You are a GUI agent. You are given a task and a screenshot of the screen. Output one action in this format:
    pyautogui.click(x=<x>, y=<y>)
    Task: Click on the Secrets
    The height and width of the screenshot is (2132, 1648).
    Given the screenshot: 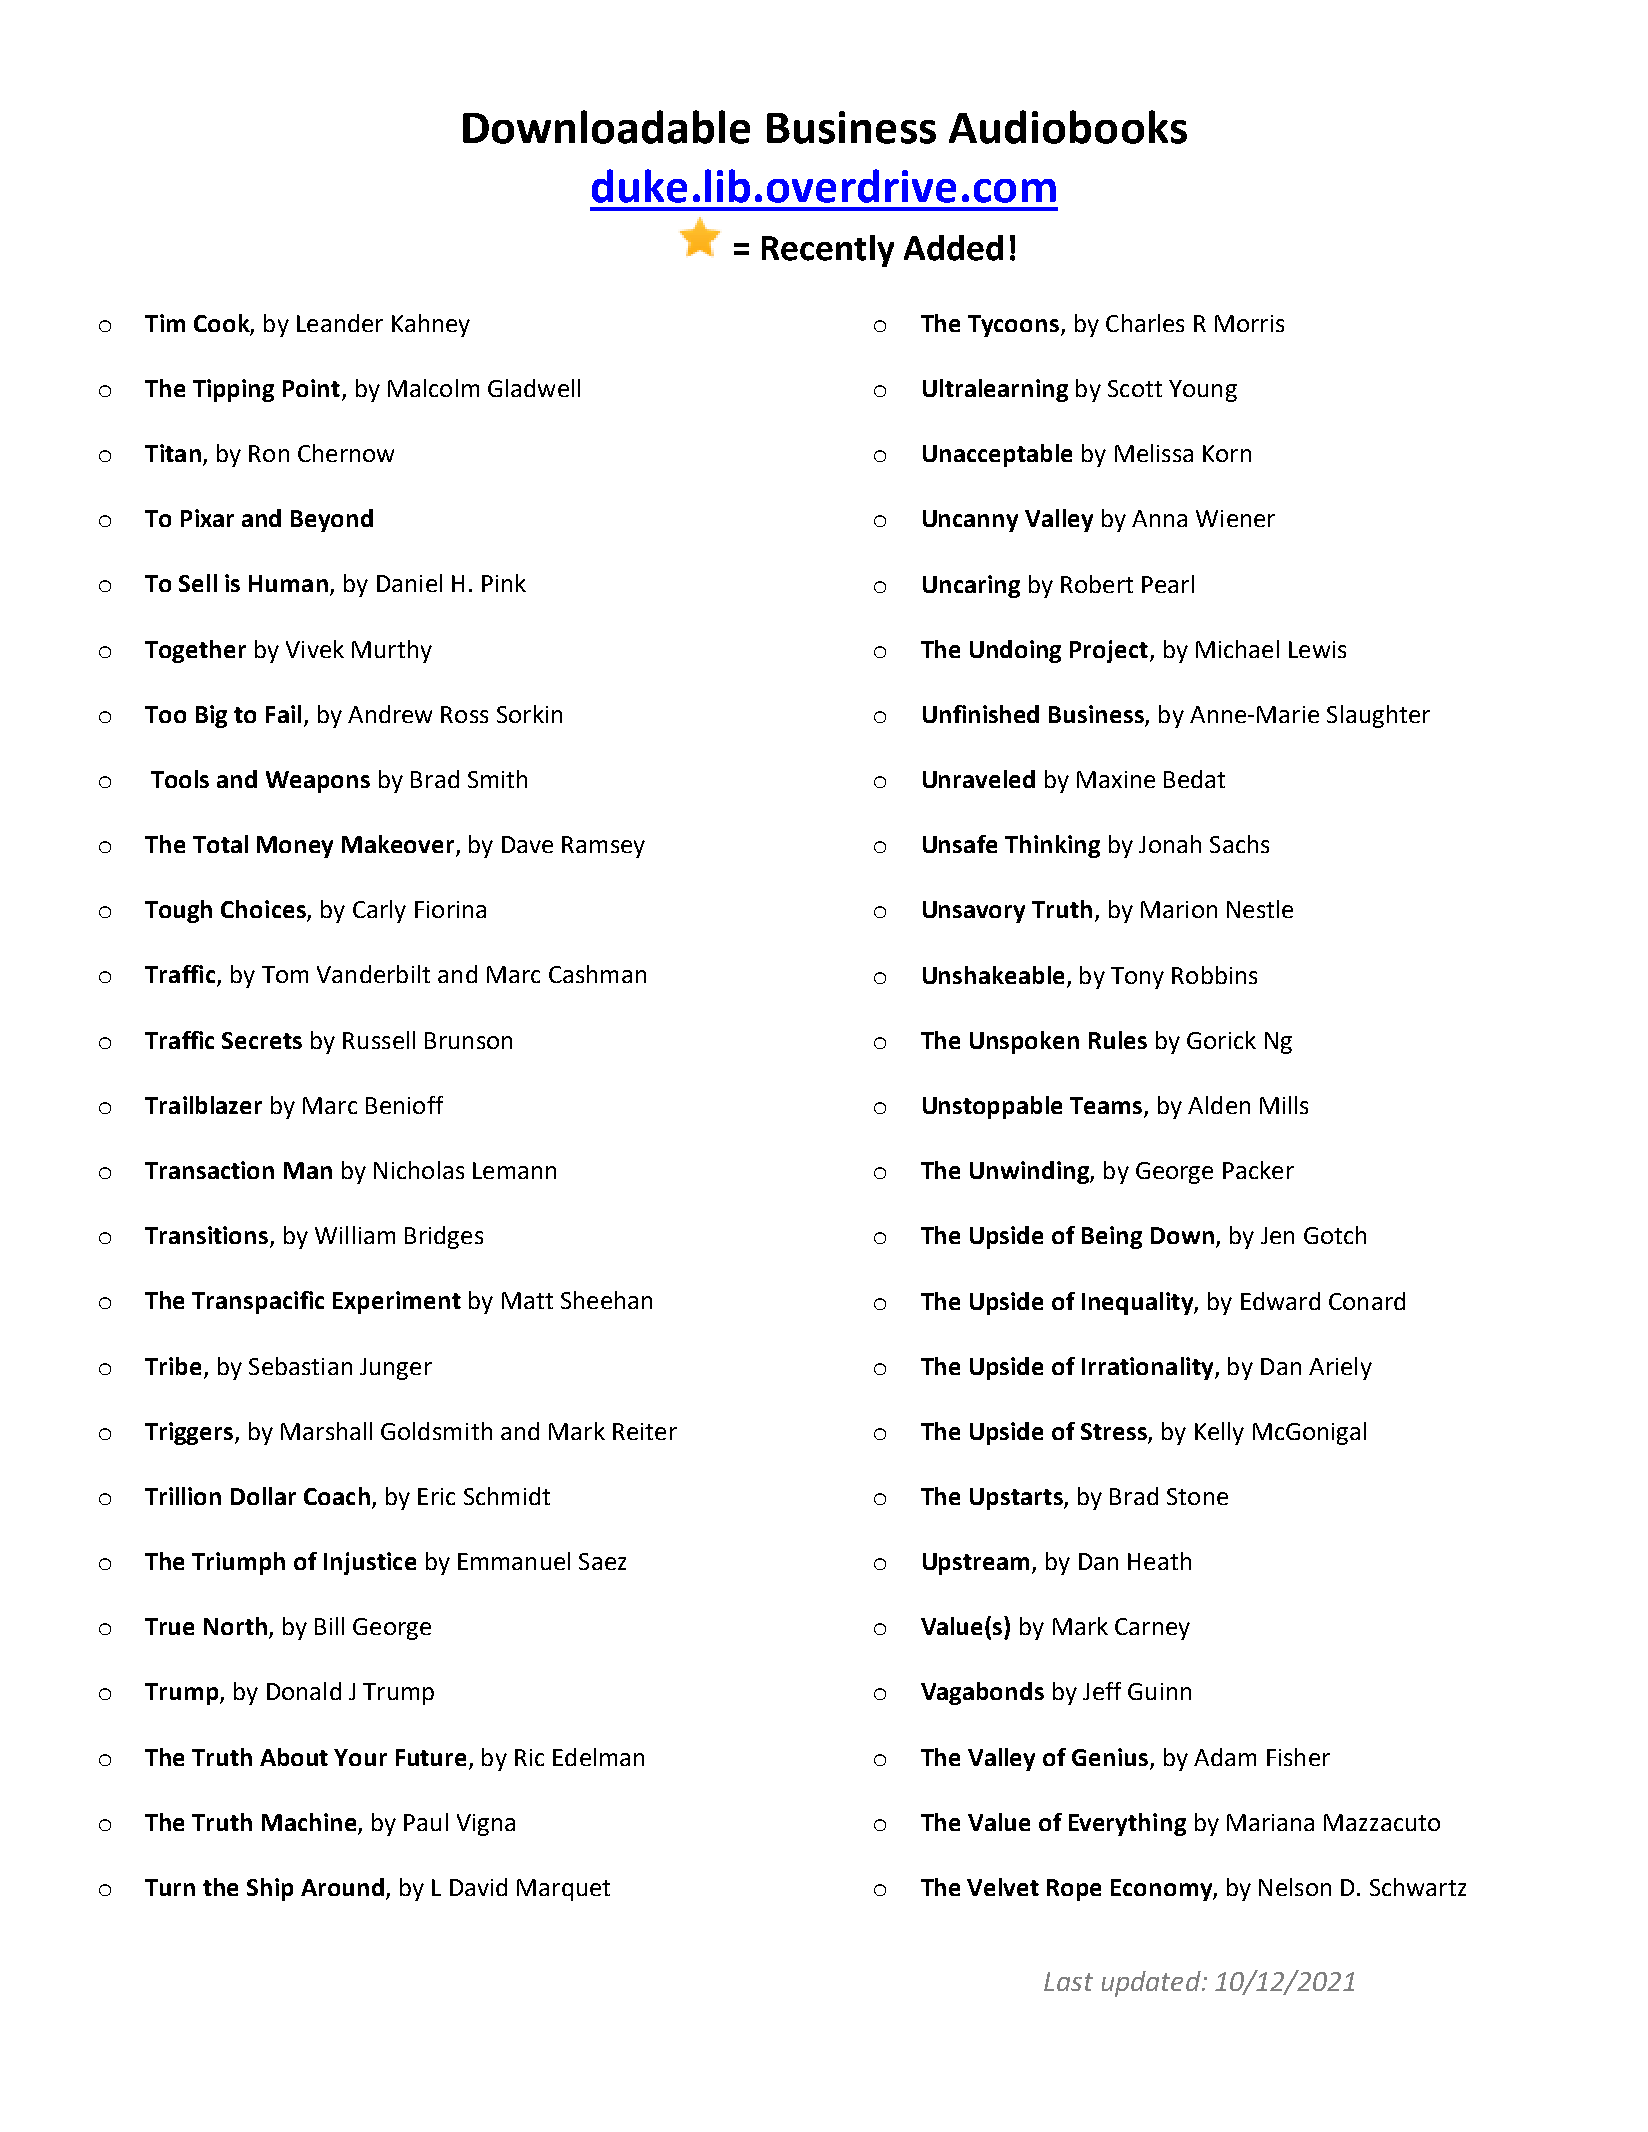 What is the action you would take?
    pyautogui.click(x=262, y=1040)
